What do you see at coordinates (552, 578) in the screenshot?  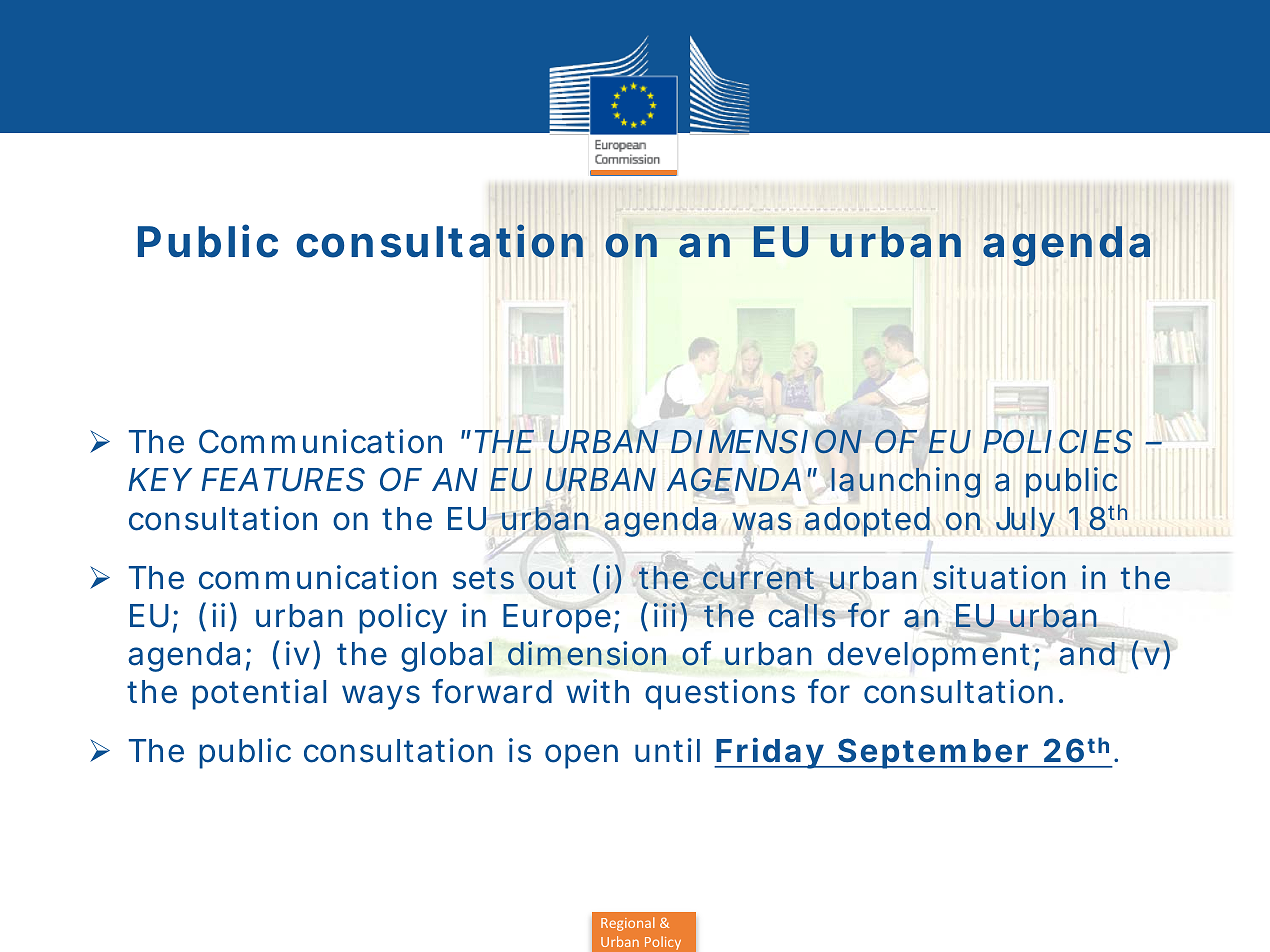 I see `out` at bounding box center [552, 578].
